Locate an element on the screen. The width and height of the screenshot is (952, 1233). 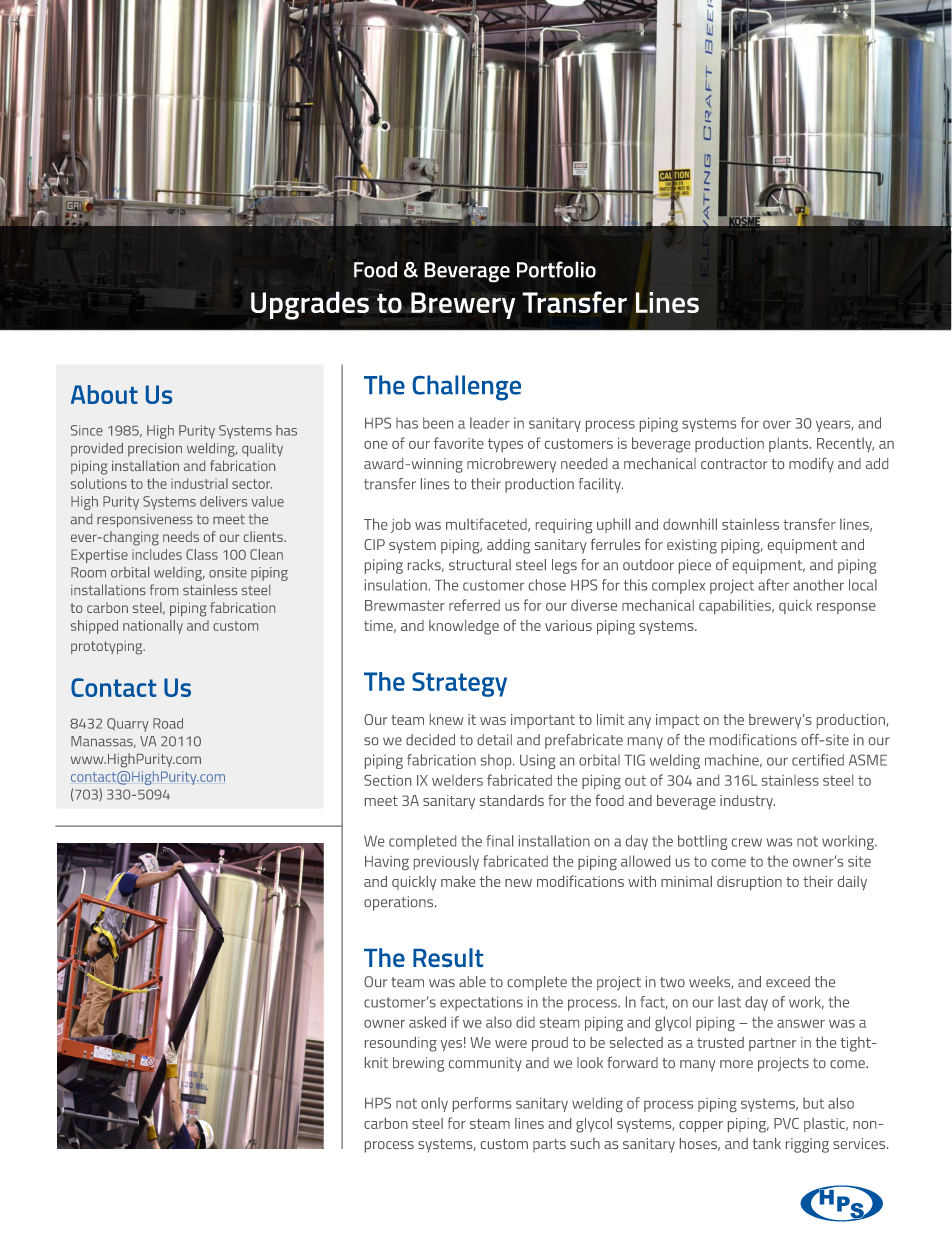
impact is located at coordinates (678, 721).
